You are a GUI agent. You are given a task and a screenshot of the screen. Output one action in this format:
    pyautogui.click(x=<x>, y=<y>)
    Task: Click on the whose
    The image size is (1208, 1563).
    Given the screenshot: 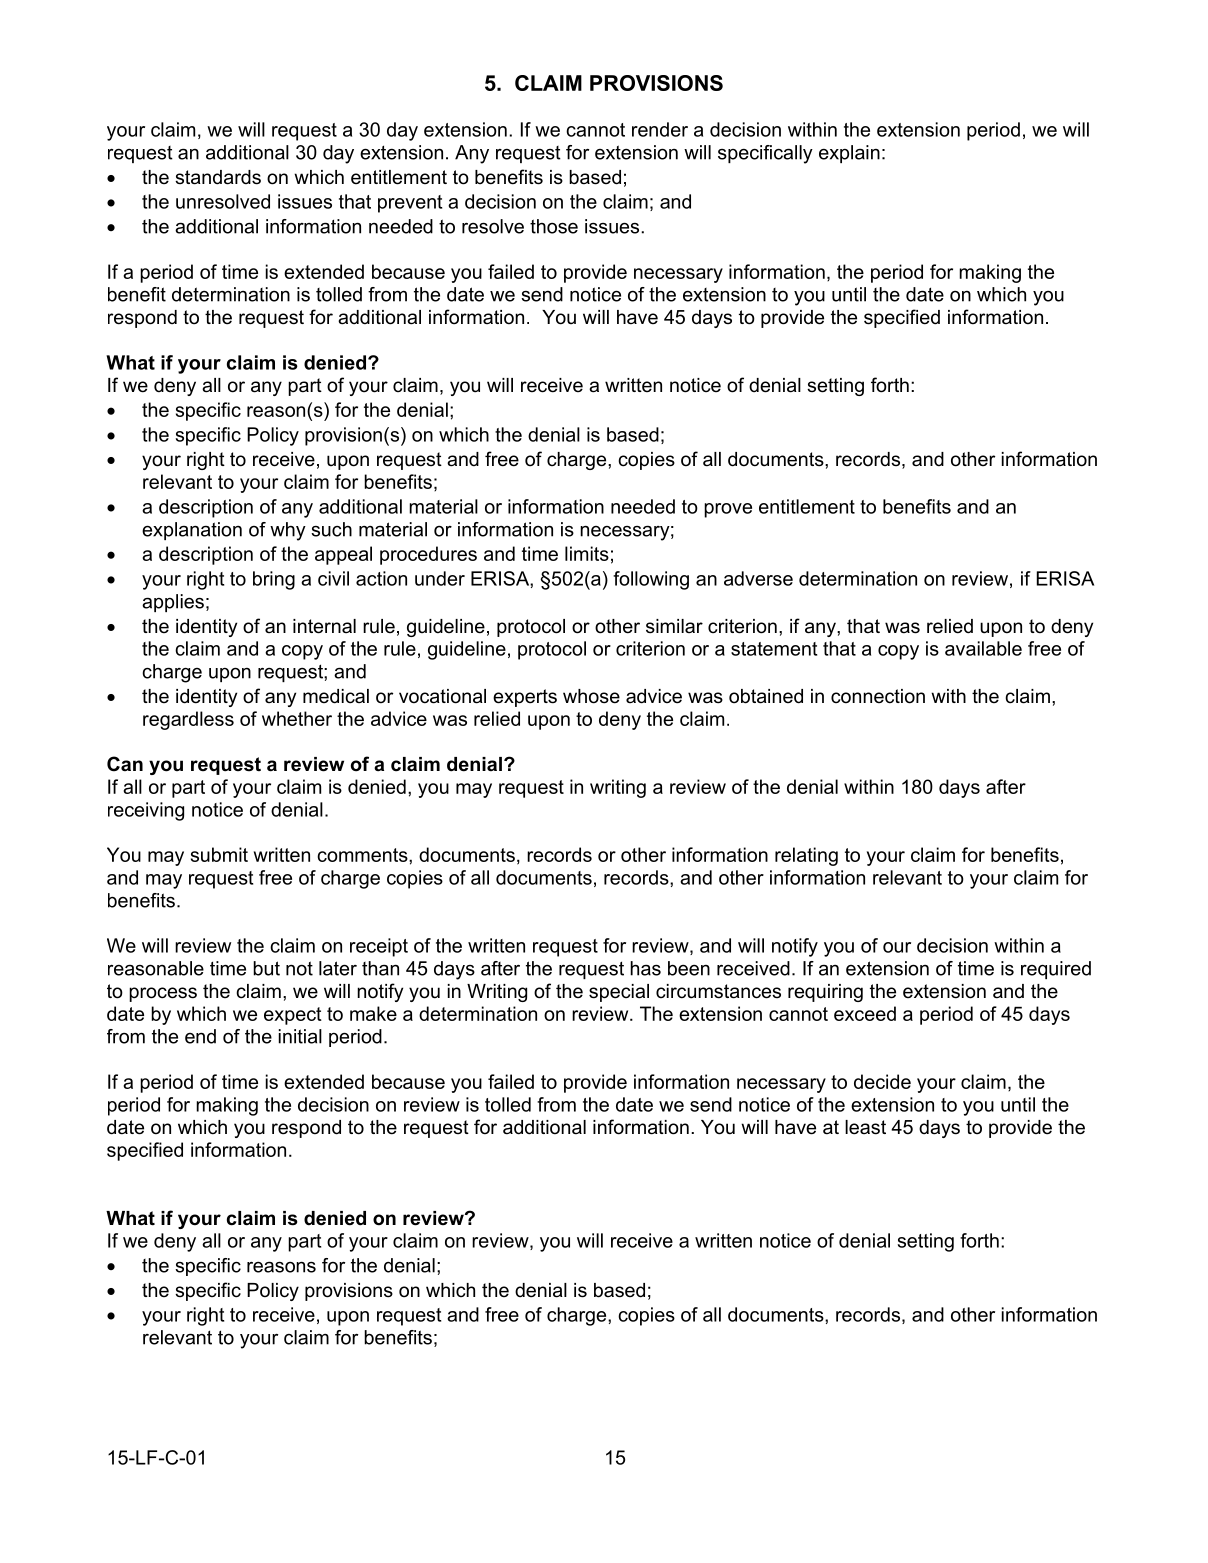 What is the action you would take?
    pyautogui.click(x=591, y=696)
